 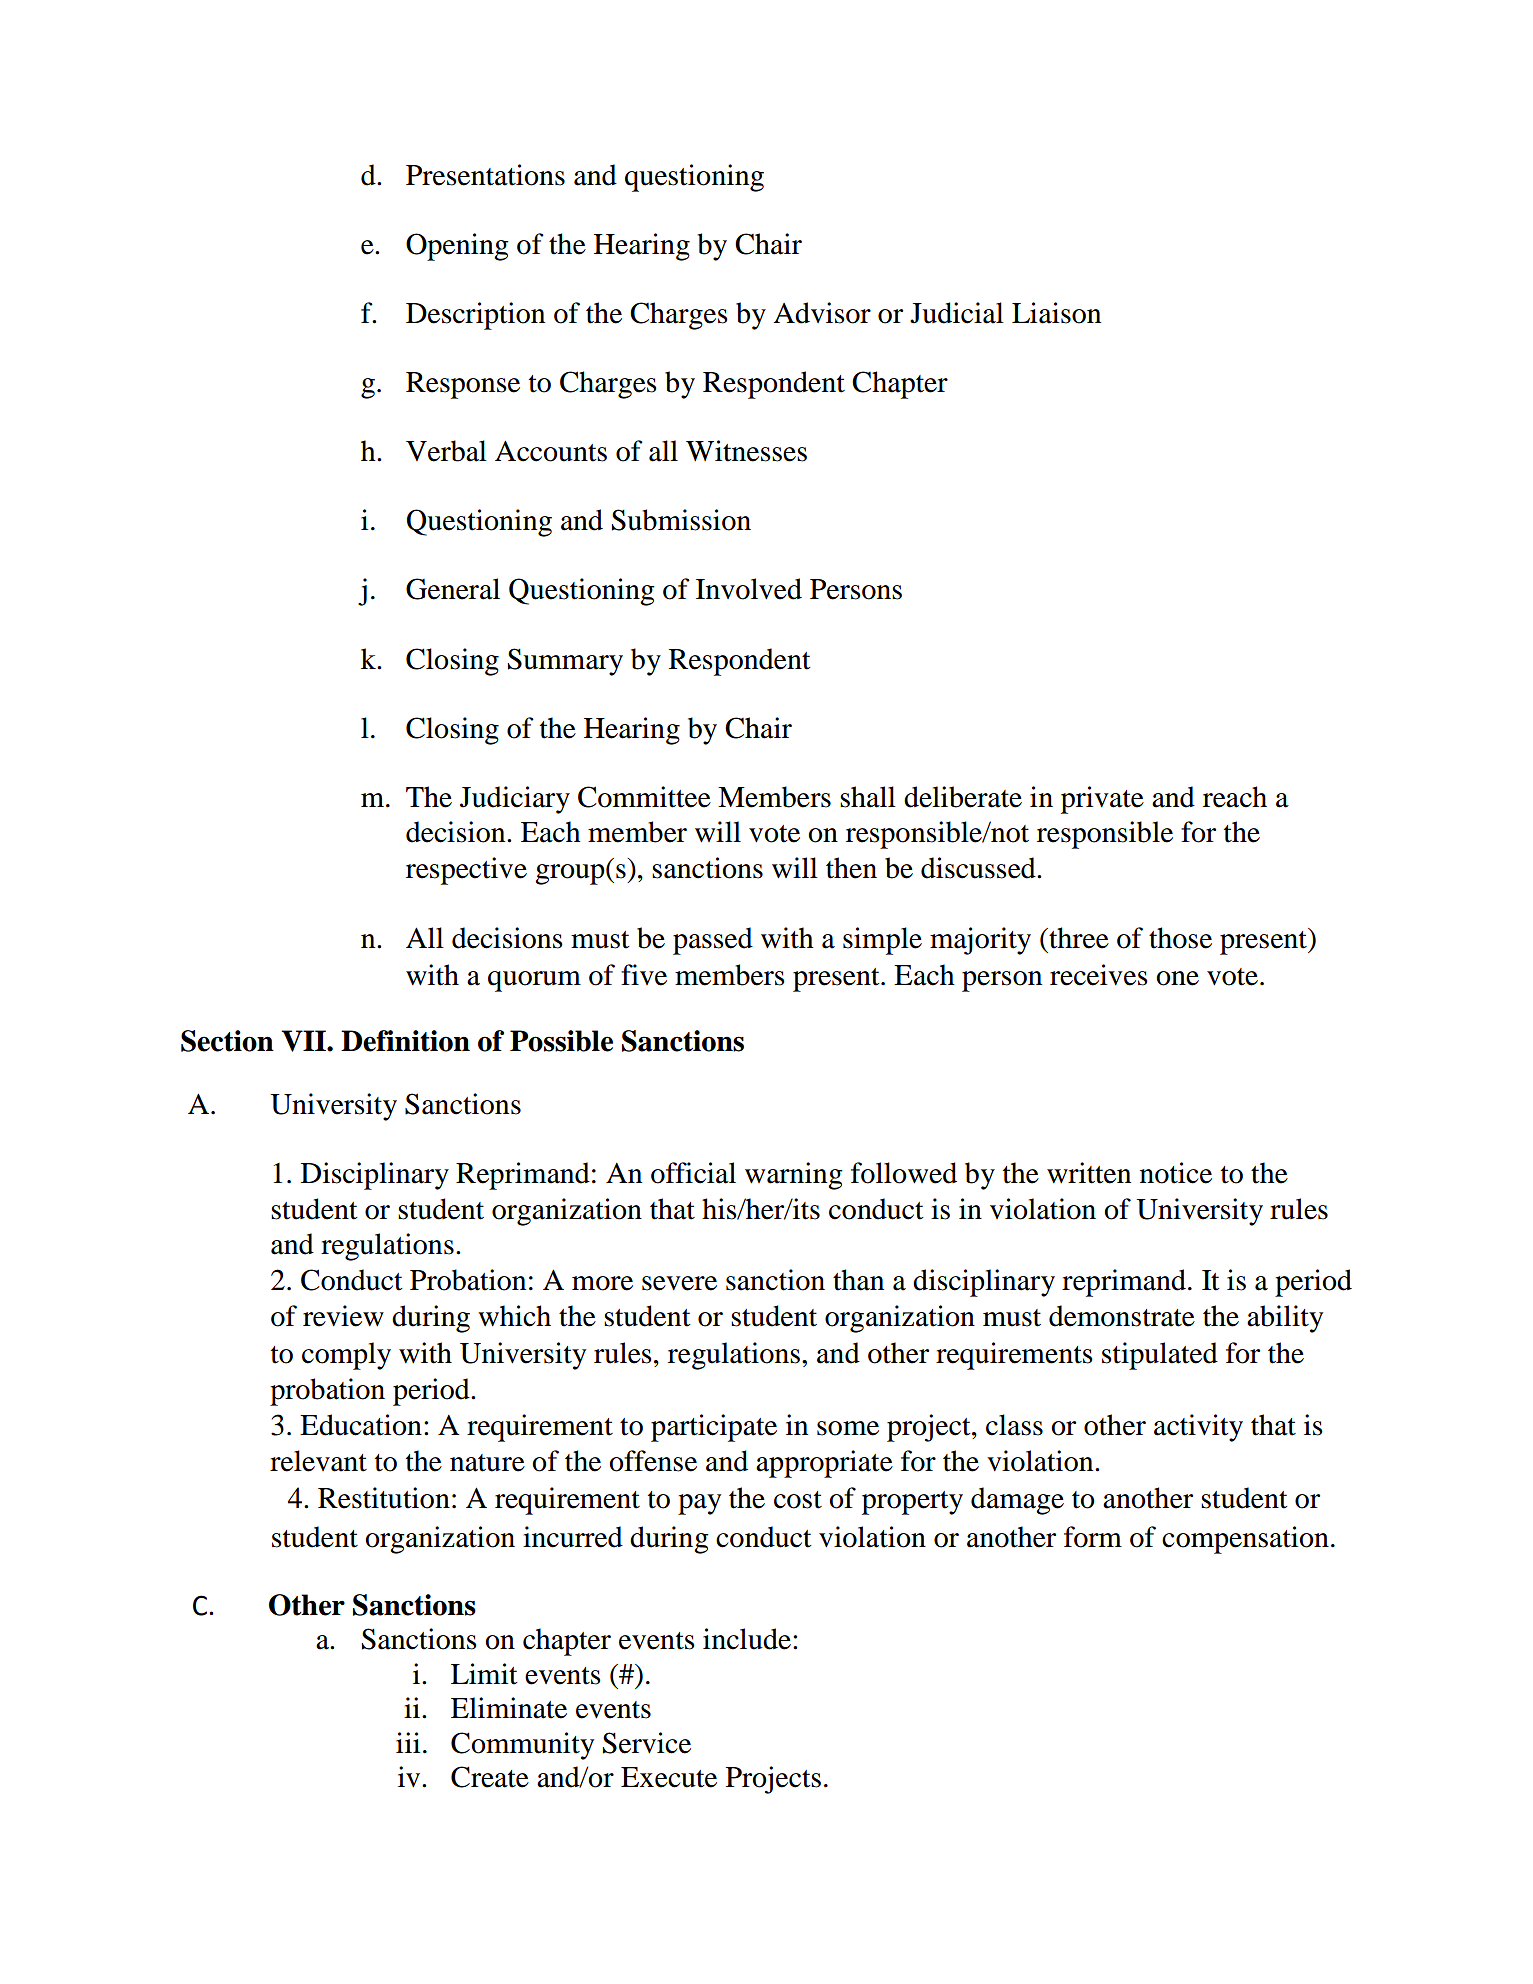 I want to click on Opening, so click(x=457, y=247).
